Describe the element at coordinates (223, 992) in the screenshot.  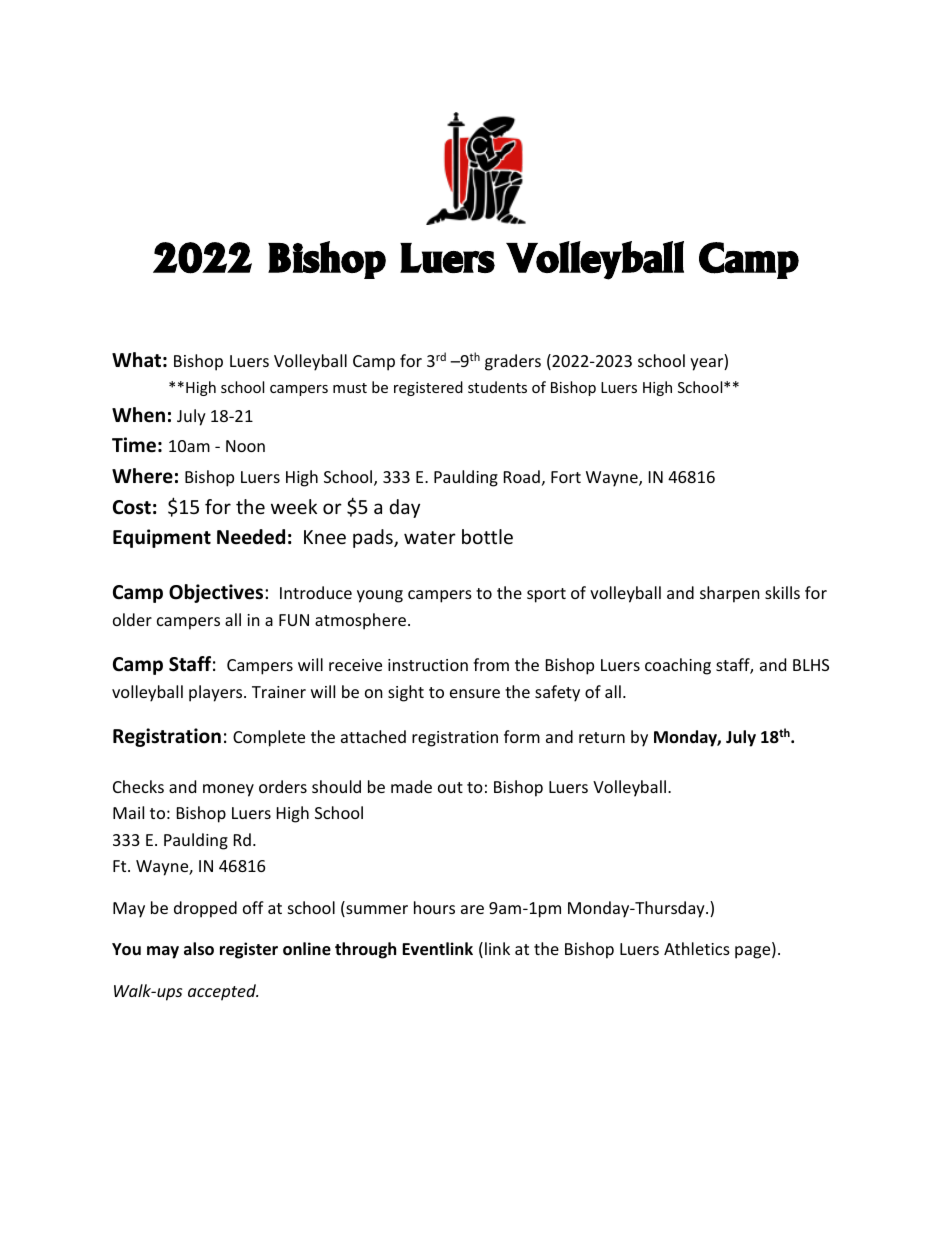
I see `accepted` at that location.
